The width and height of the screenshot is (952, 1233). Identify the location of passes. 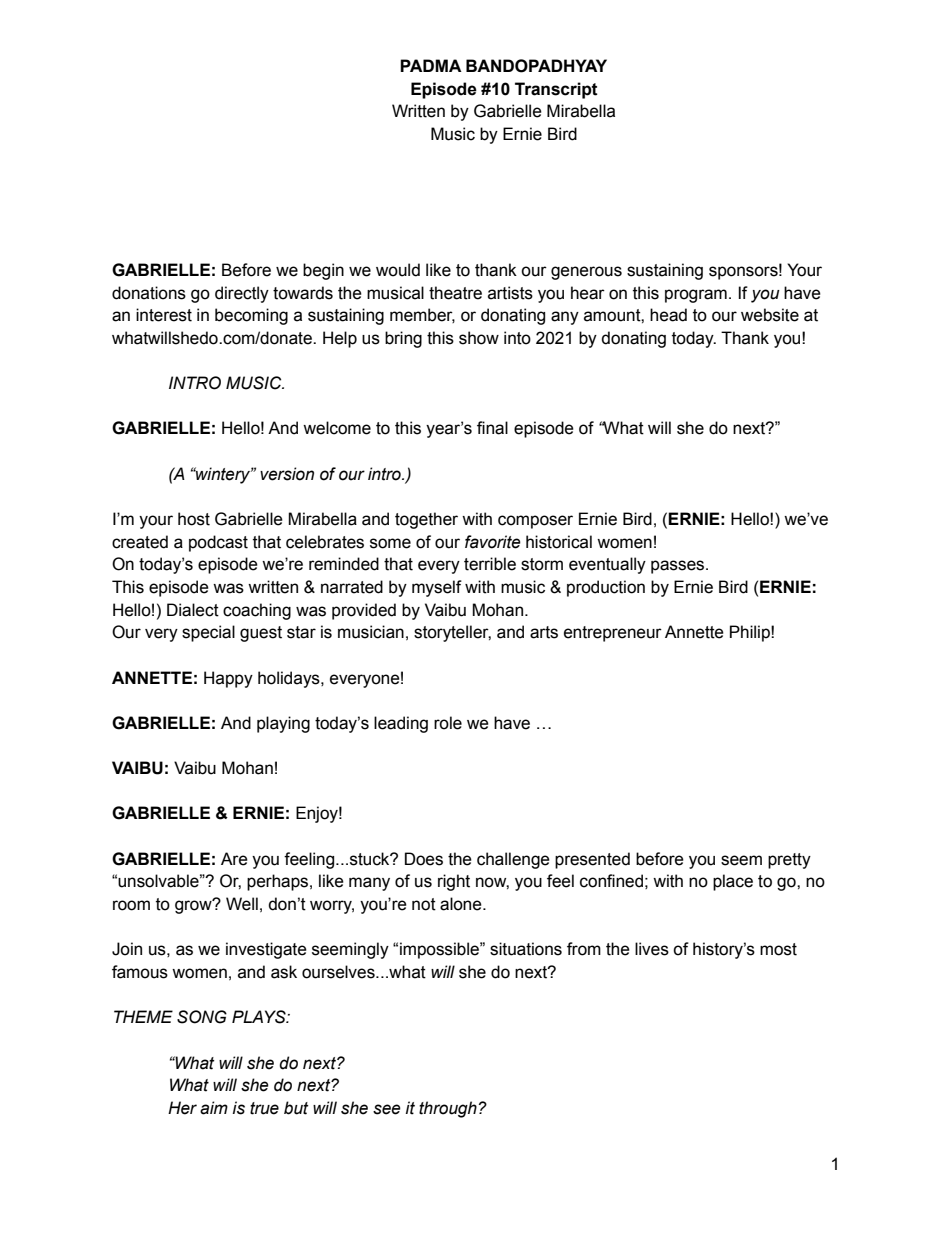
(679, 567).
